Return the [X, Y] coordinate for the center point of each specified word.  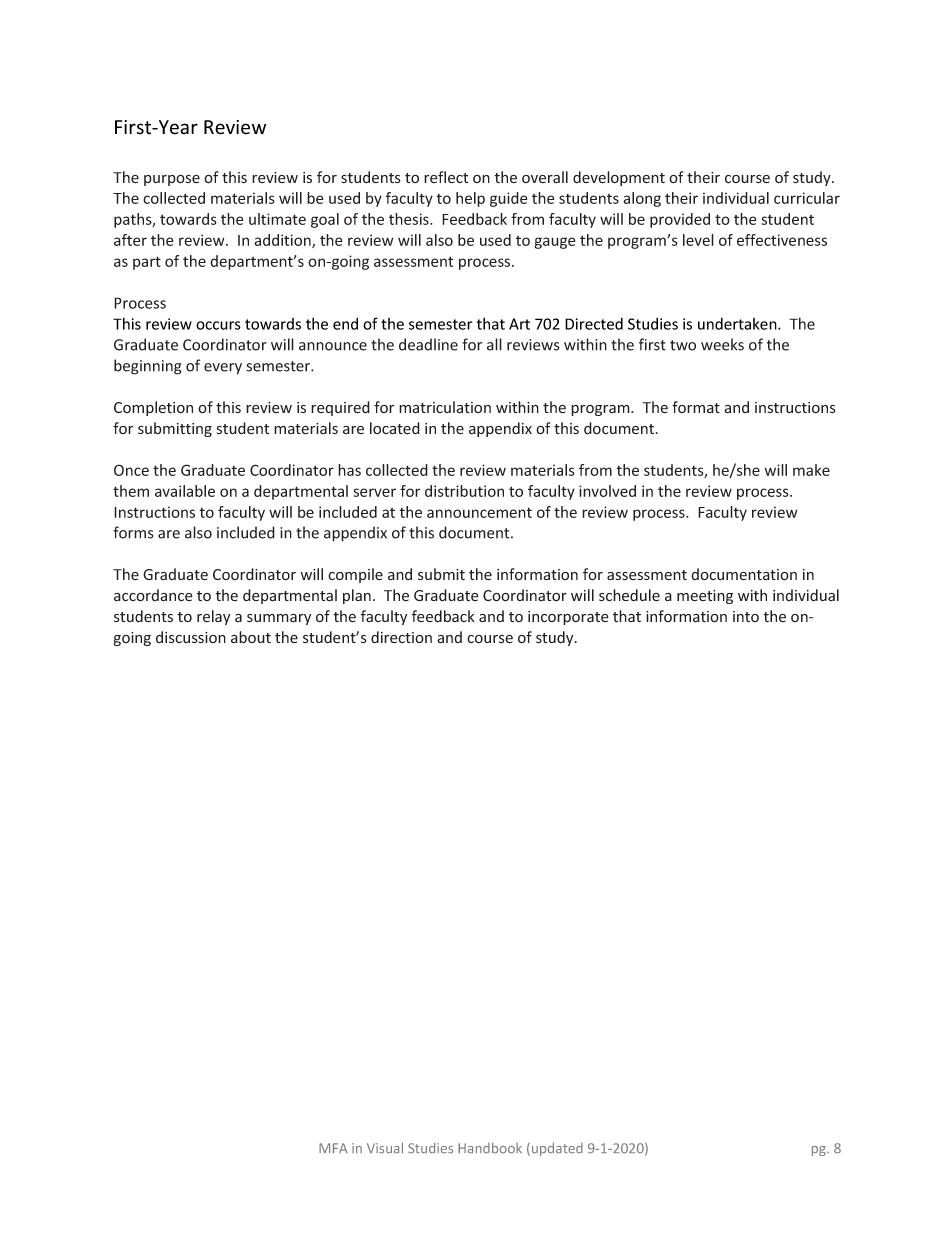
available [185, 491]
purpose [172, 180]
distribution [464, 491]
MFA [333, 1148]
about [251, 637]
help [470, 199]
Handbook [490, 1148]
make [811, 470]
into [746, 616]
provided [680, 220]
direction [401, 637]
